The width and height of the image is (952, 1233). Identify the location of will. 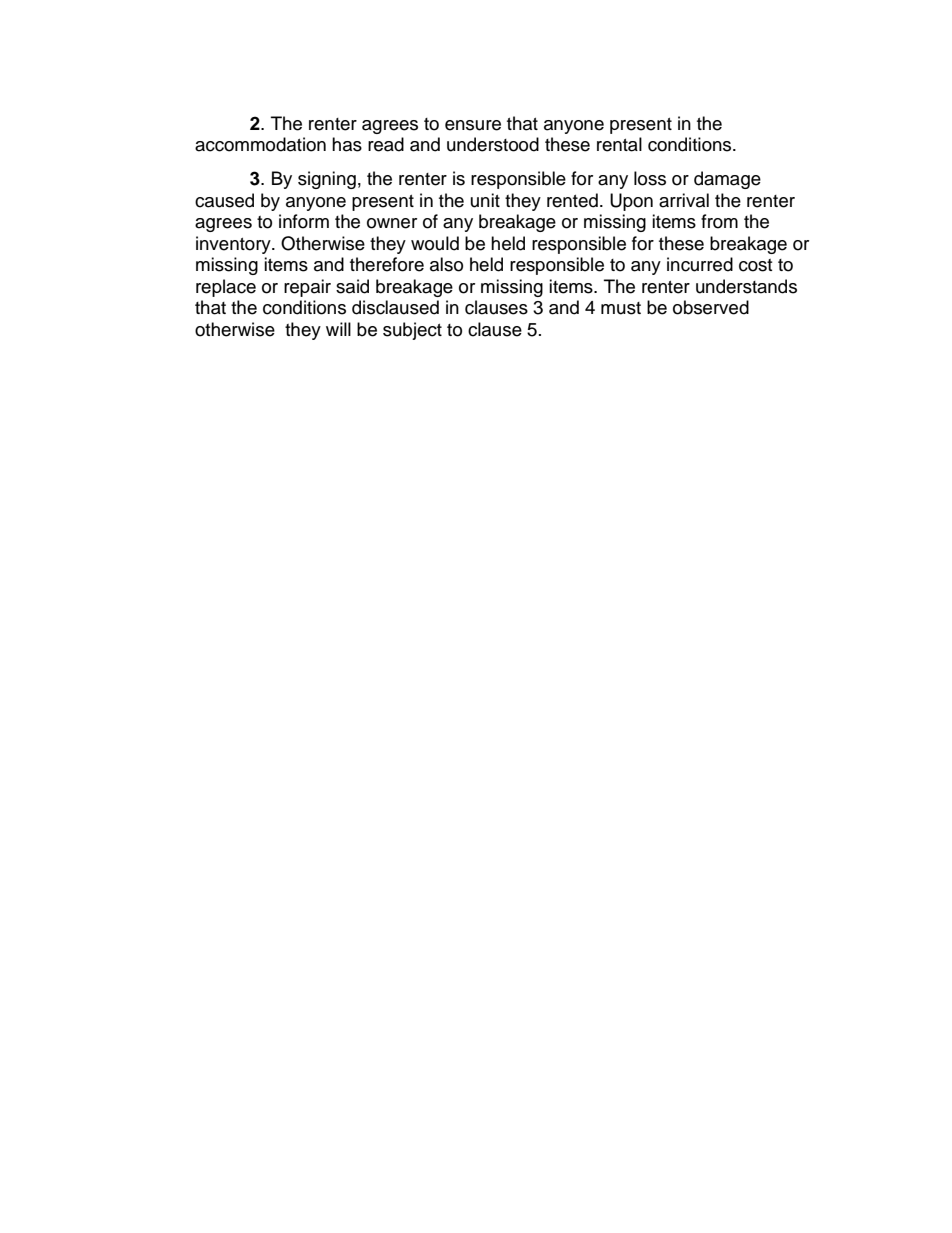
(338, 329).
